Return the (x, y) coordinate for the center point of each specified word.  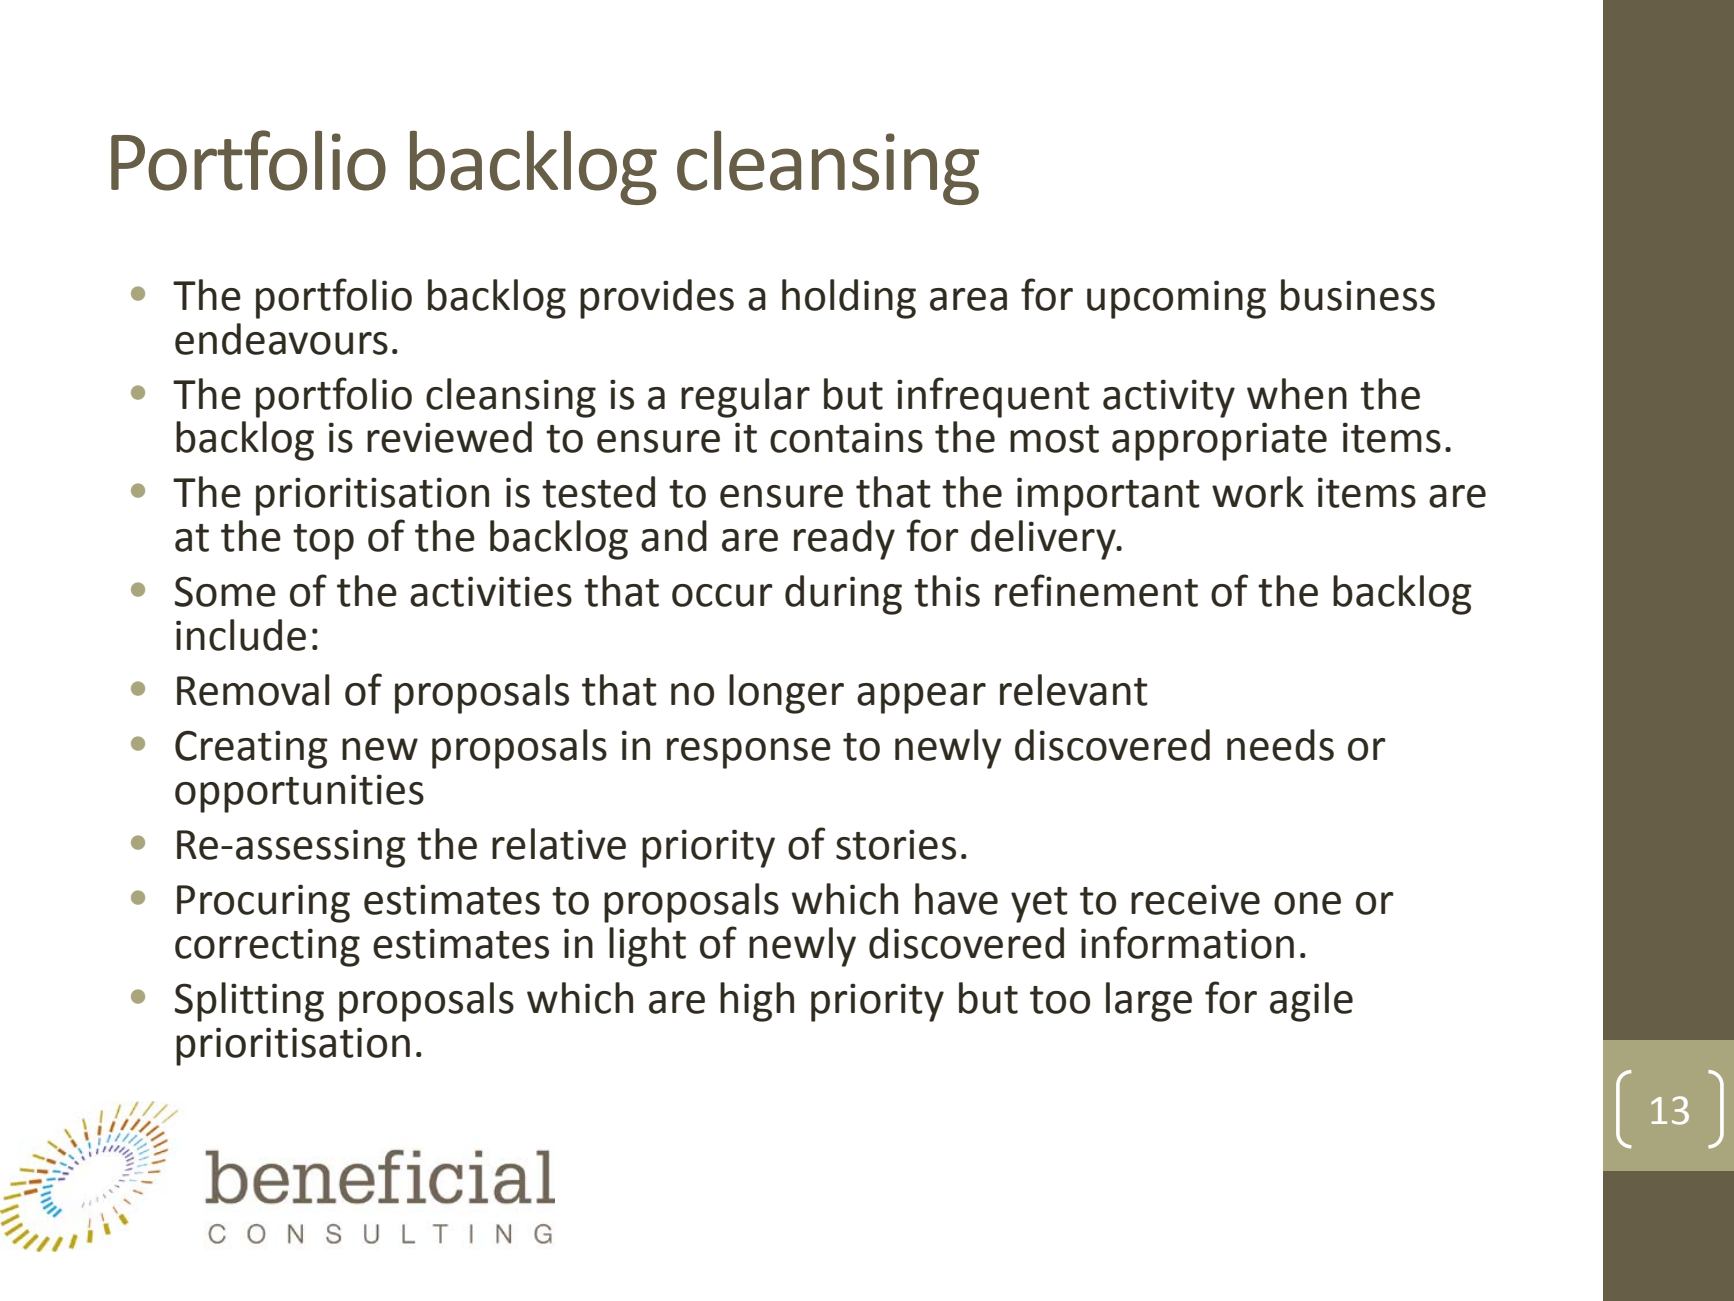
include (241, 635)
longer (786, 694)
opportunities (299, 793)
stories (896, 844)
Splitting (249, 1002)
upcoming (1176, 299)
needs (1280, 745)
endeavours (281, 339)
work (1258, 492)
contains (846, 437)
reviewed (449, 437)
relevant (1074, 690)
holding (849, 299)
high (757, 1002)
